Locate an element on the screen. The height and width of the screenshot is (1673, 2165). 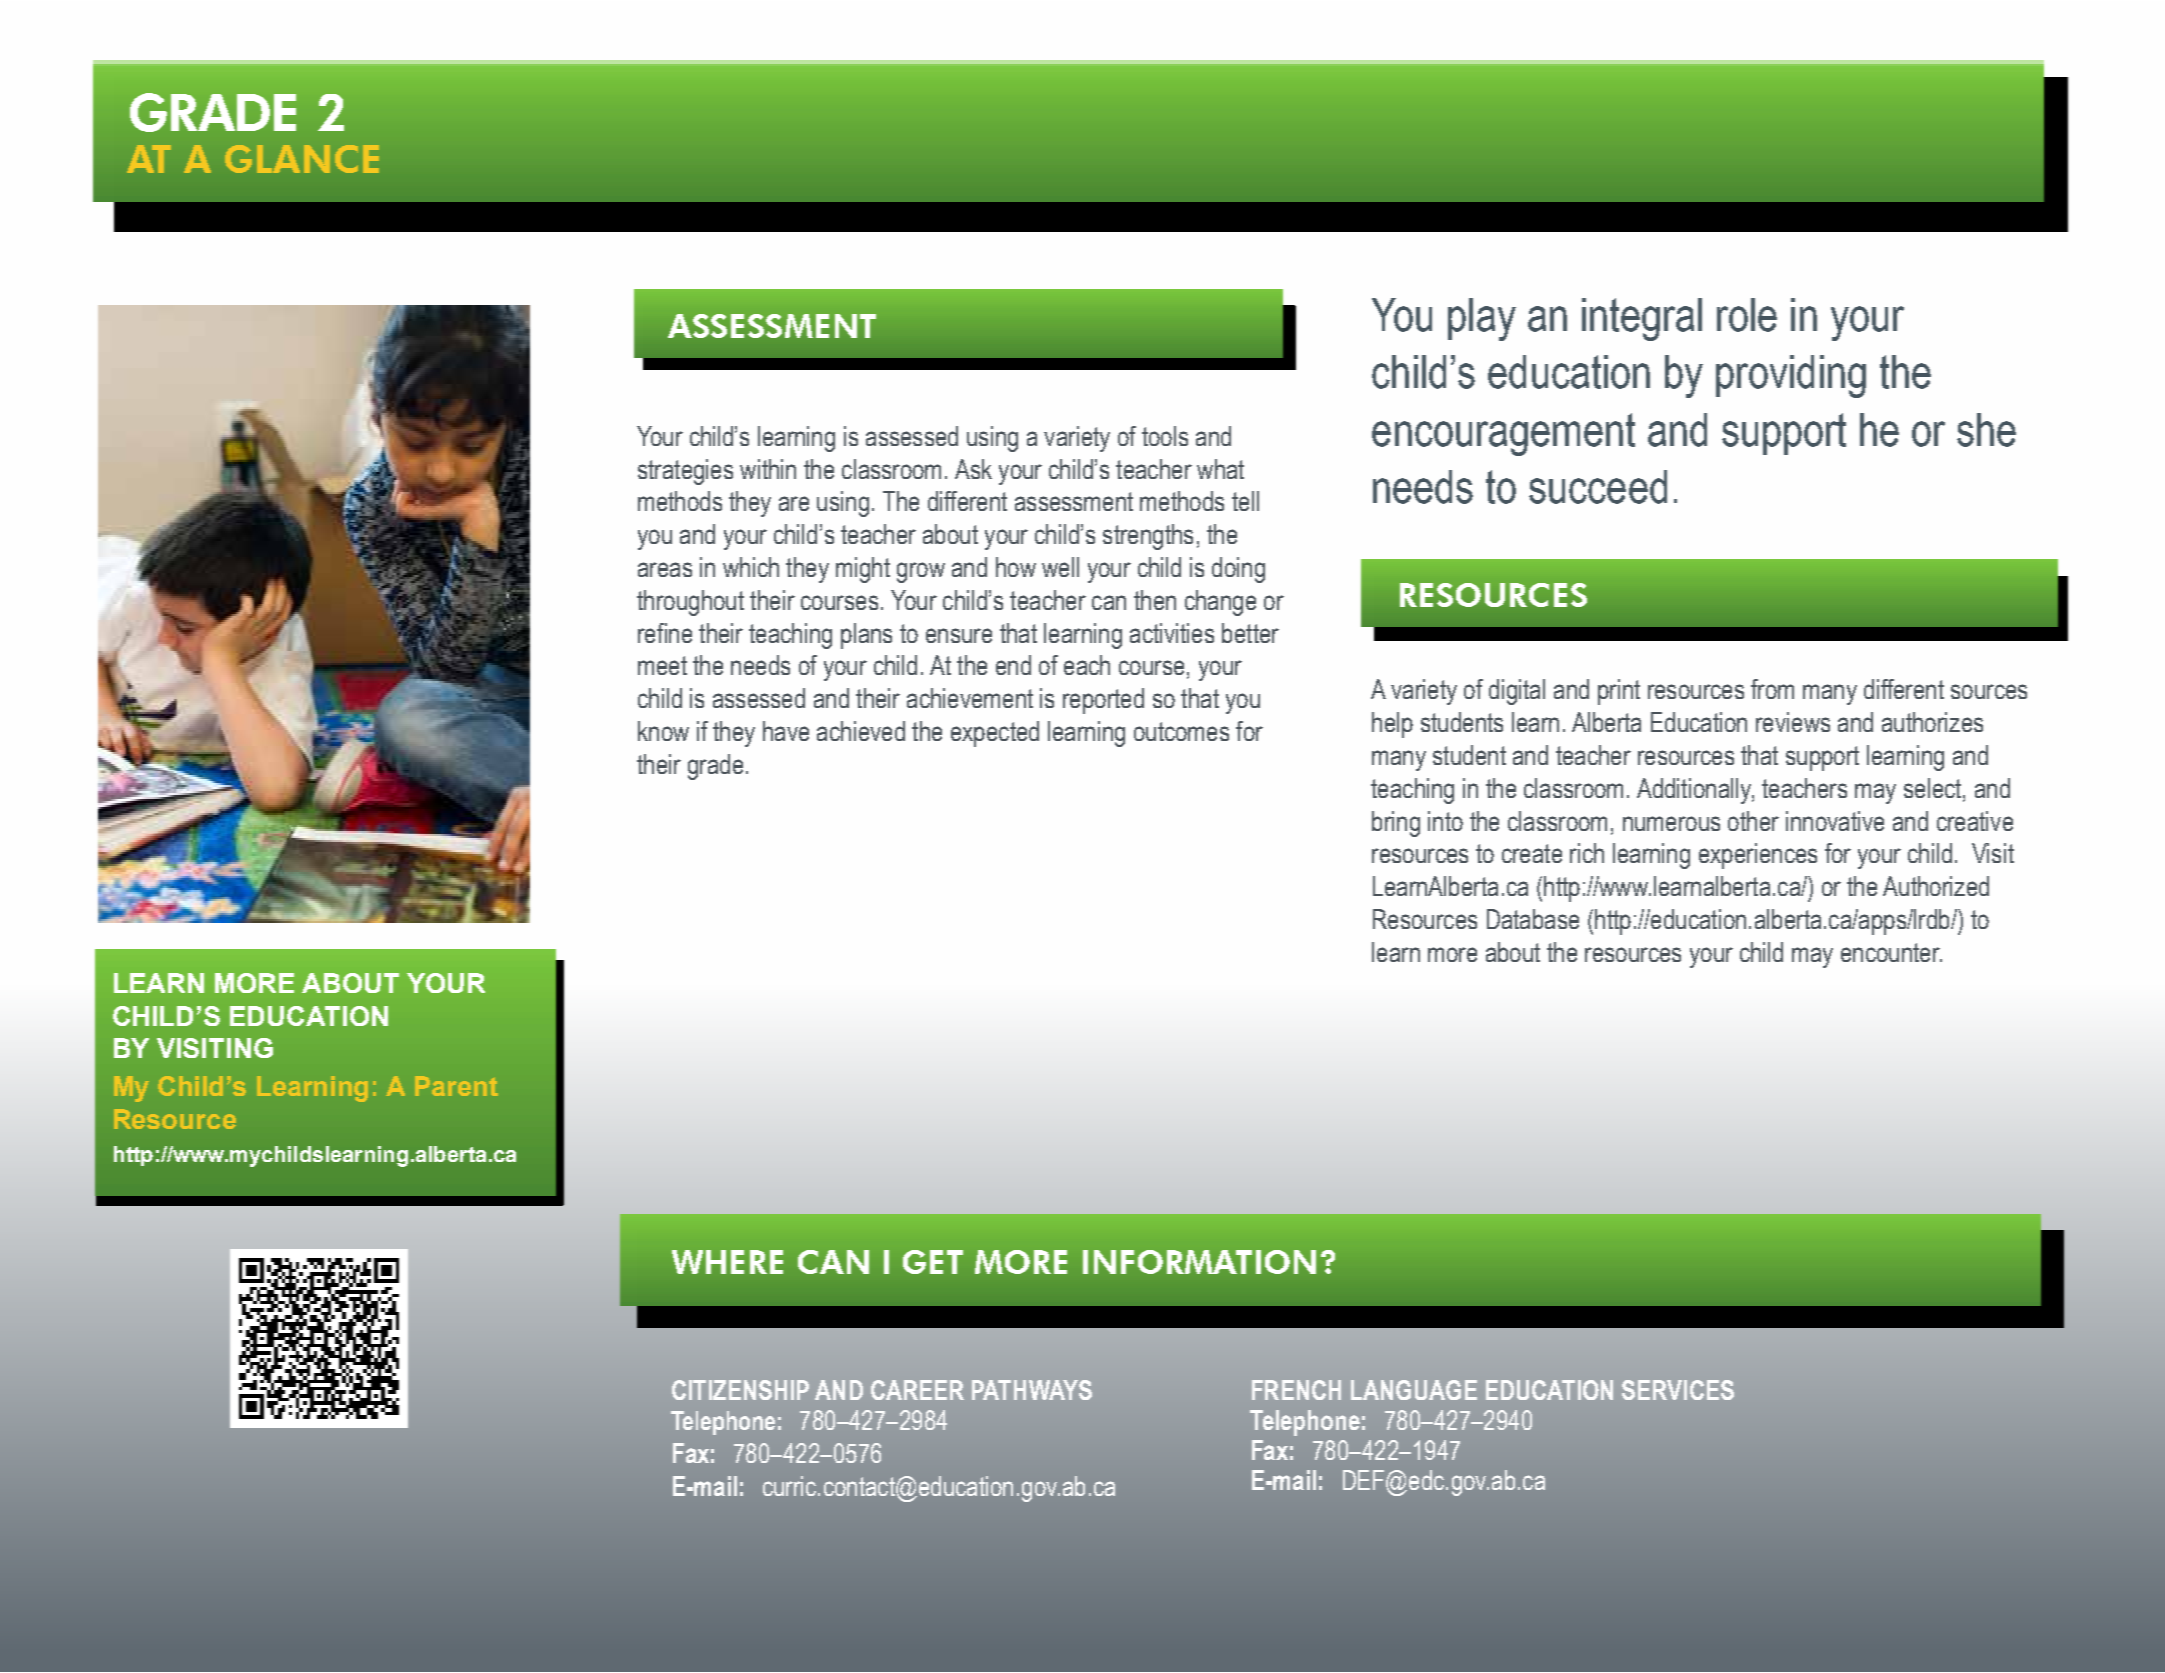
other is located at coordinates (1753, 821).
